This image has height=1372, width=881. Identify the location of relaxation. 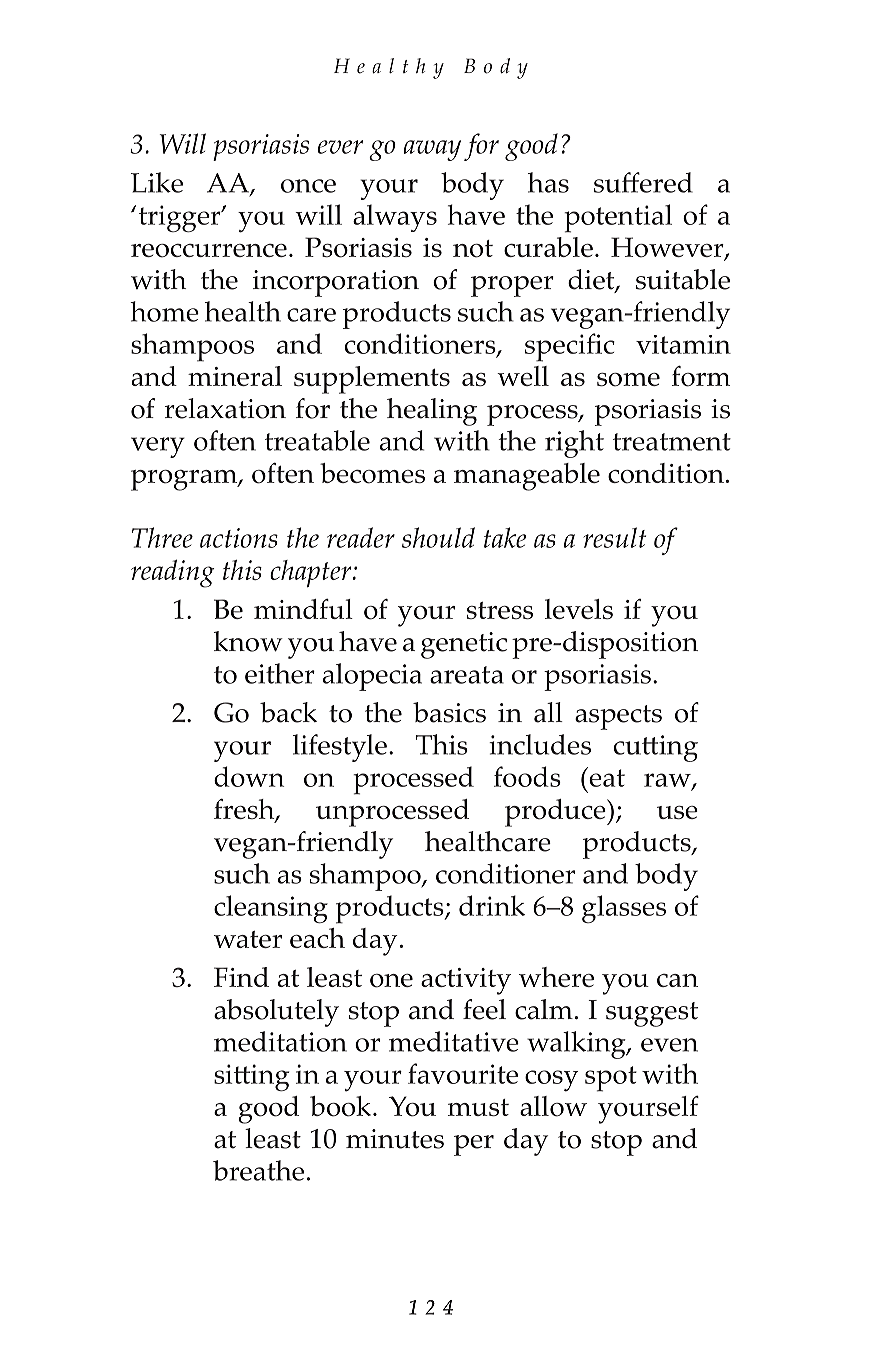
(225, 408).
